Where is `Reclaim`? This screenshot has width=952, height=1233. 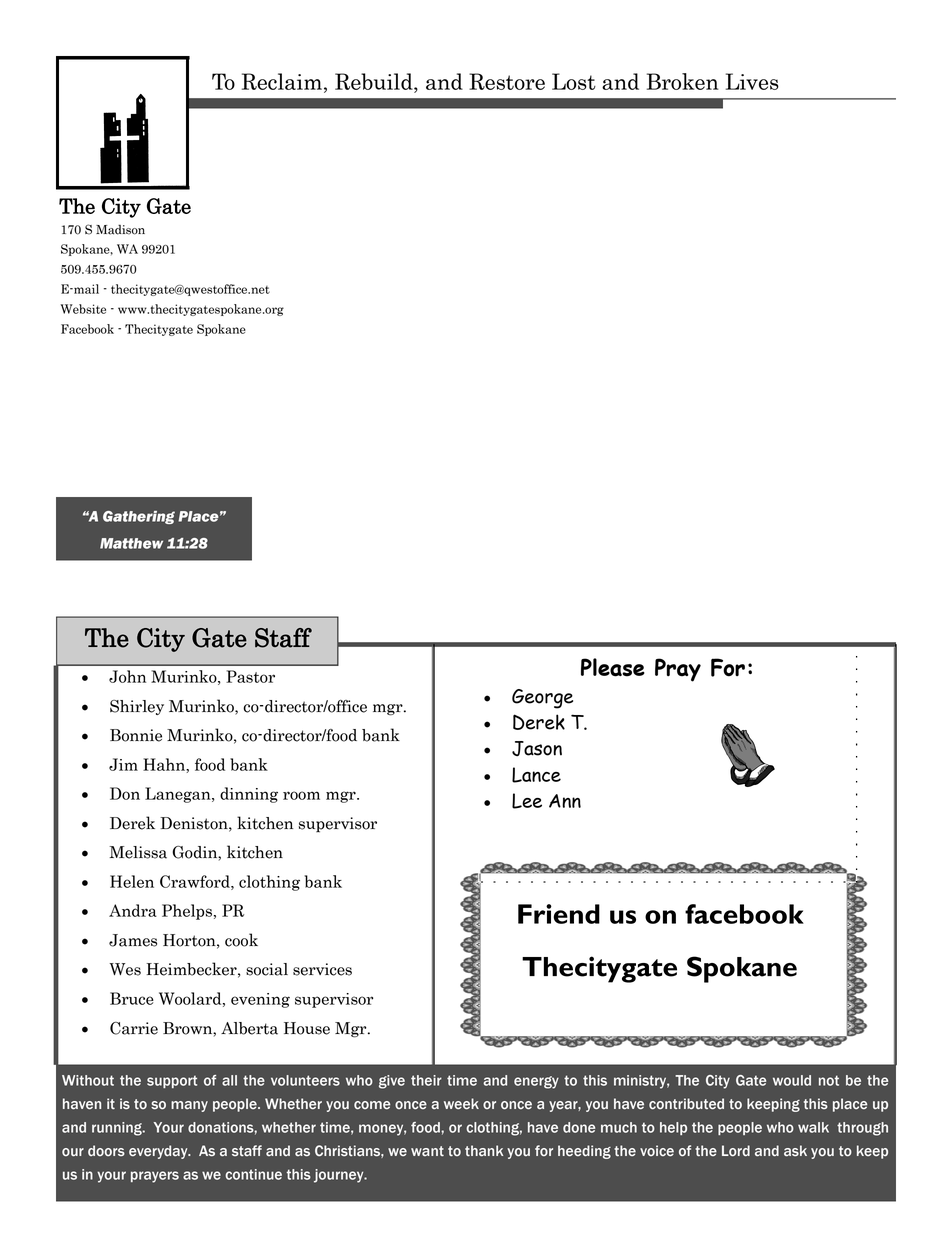 Reclaim is located at coordinates (282, 81).
